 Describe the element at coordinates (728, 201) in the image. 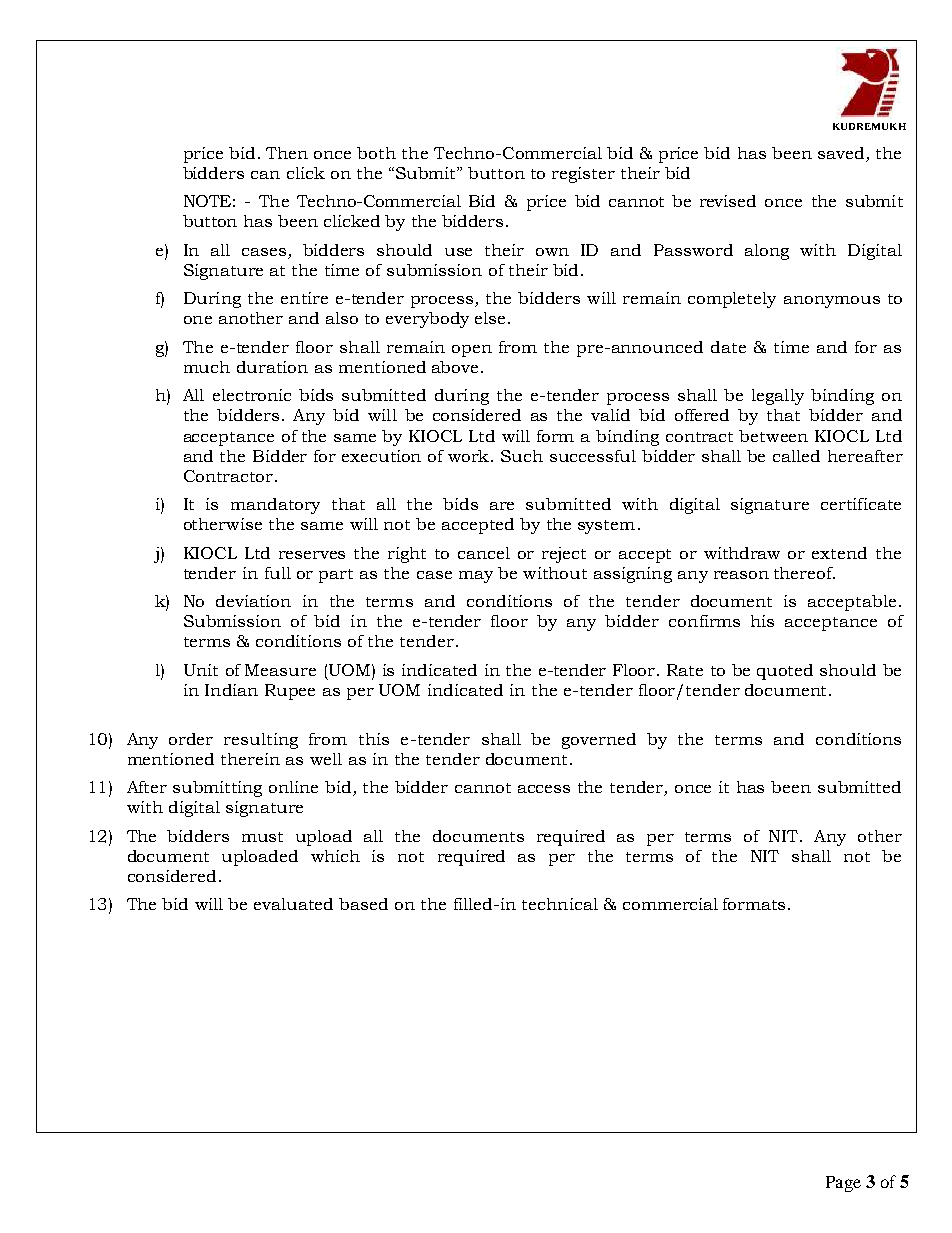

I see `revised` at that location.
